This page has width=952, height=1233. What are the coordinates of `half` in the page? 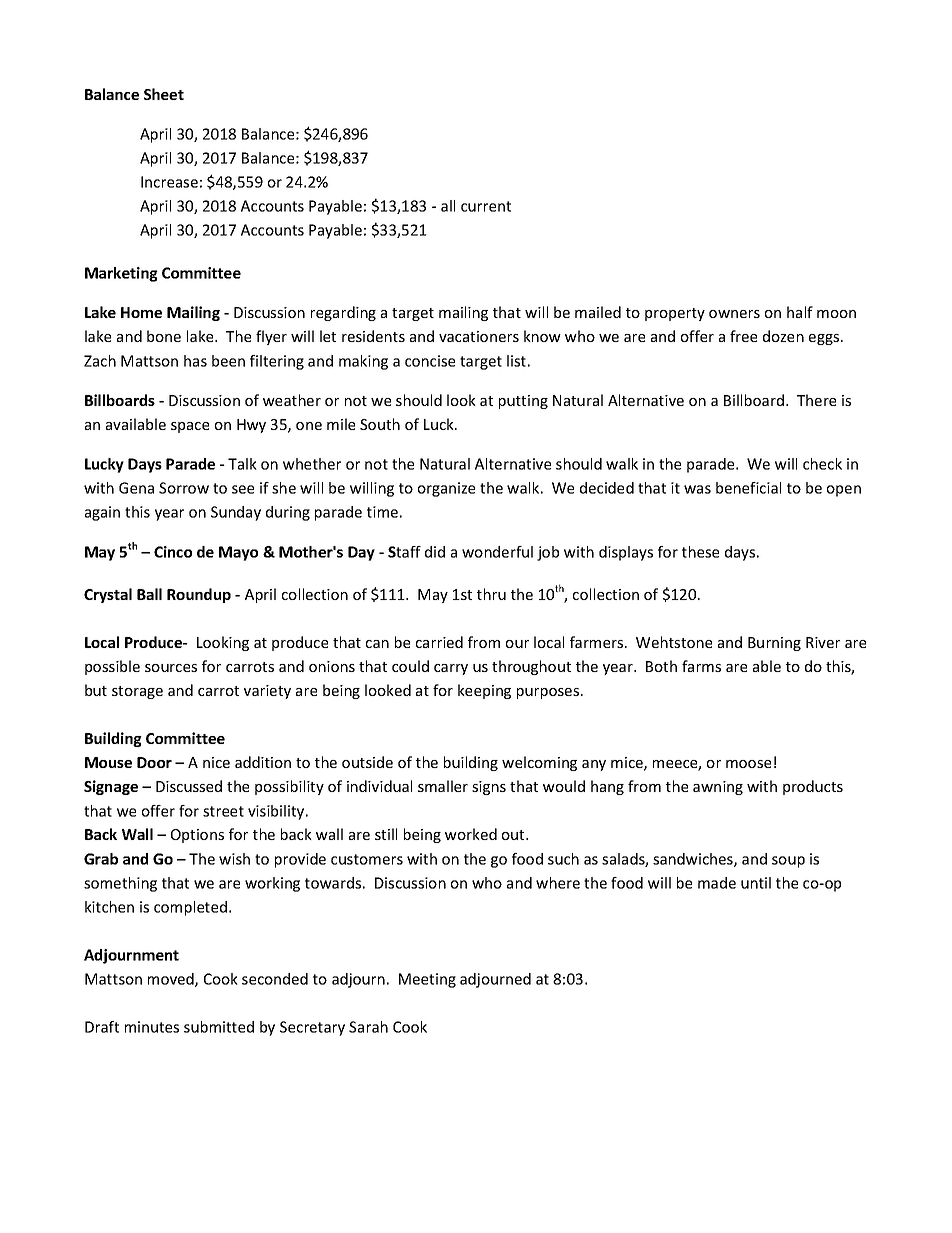 It's located at (800, 312).
